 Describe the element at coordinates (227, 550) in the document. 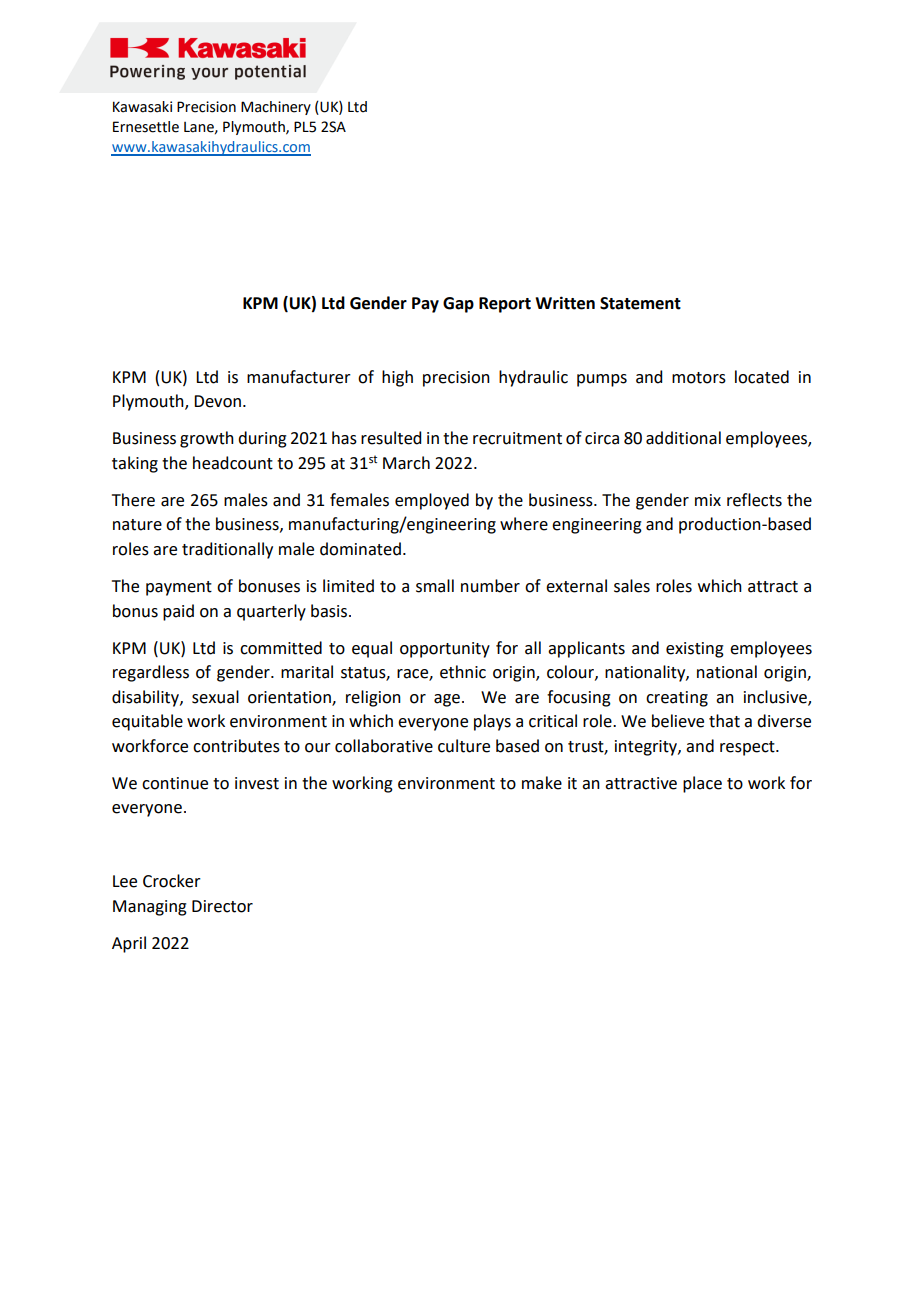

I see `traditionally` at that location.
